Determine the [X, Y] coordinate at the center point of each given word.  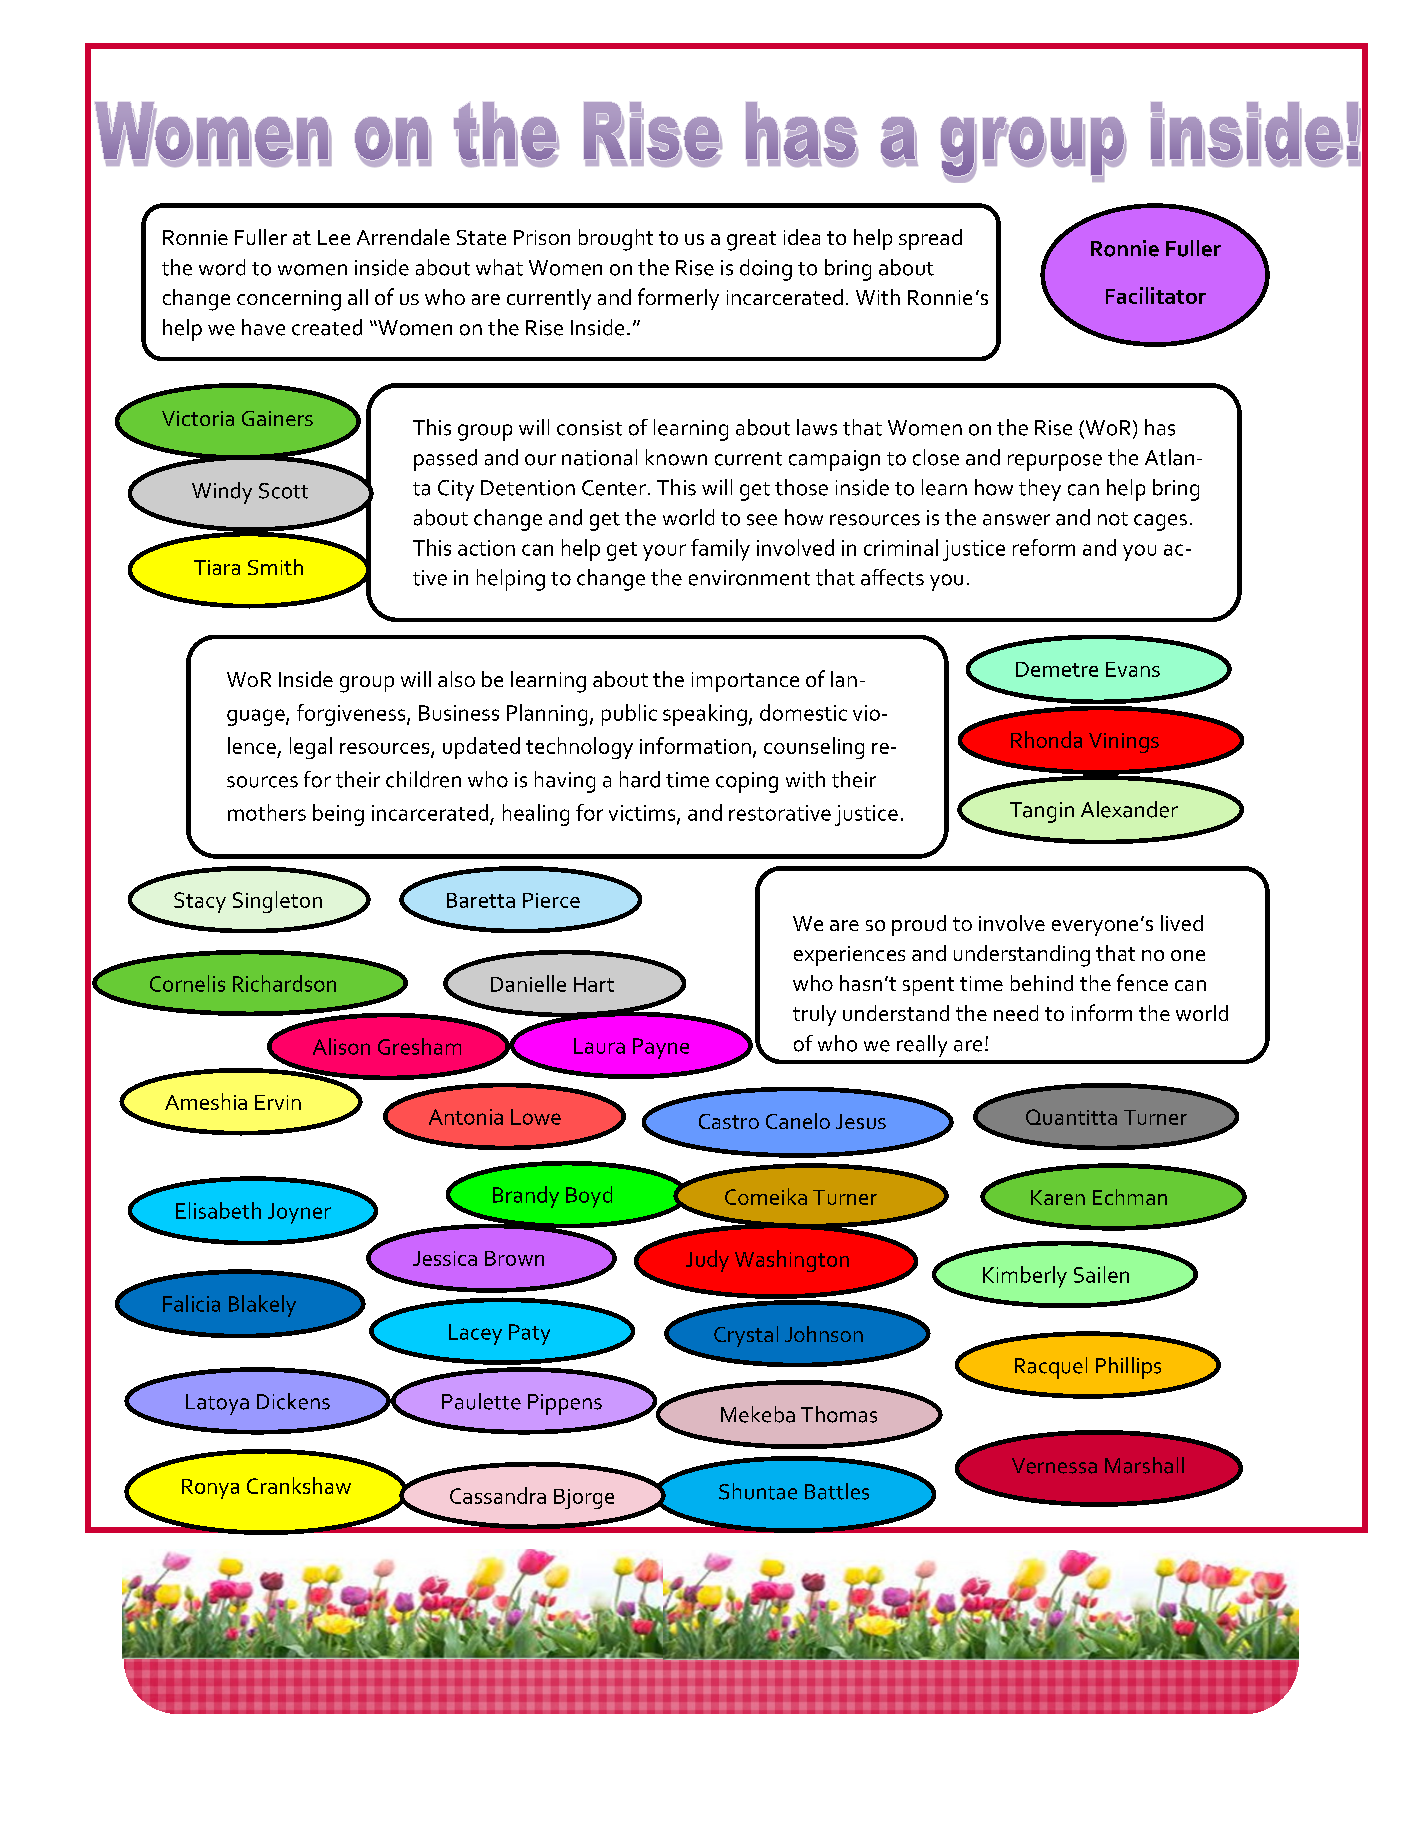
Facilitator [1156, 295]
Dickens [293, 1401]
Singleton [277, 902]
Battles [837, 1491]
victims [643, 814]
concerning [289, 300]
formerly [678, 299]
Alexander [1129, 809]
